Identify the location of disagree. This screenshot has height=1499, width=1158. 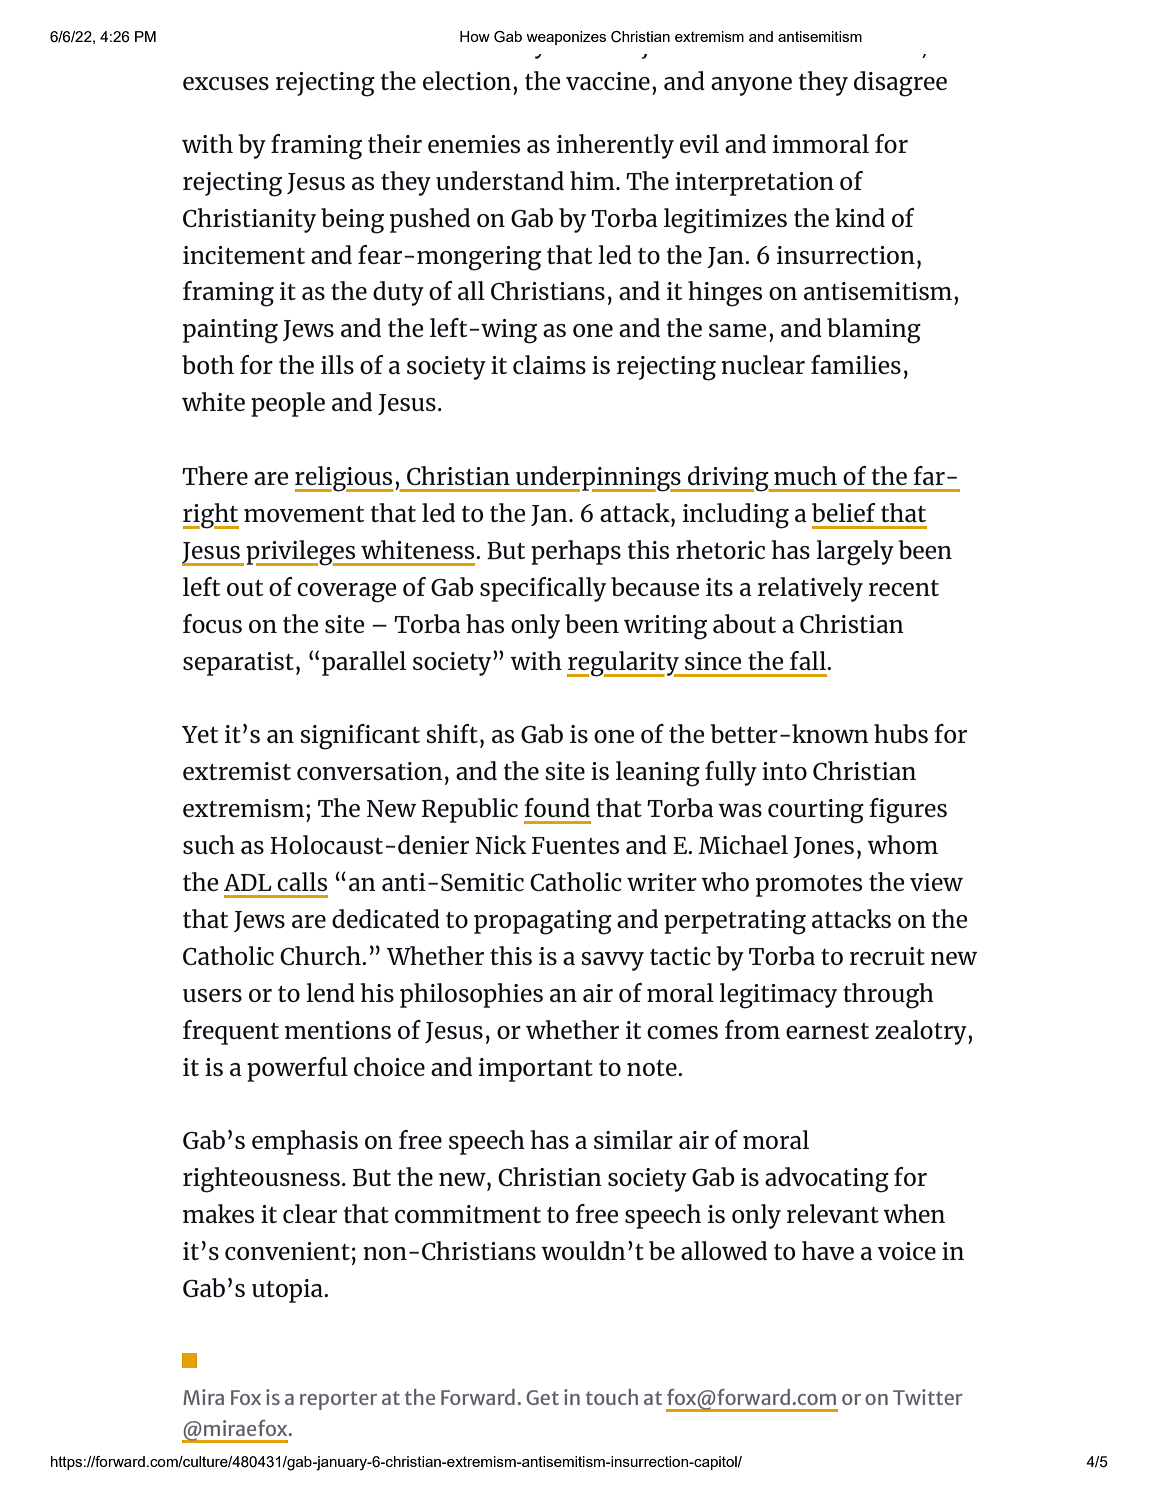
(900, 84).
